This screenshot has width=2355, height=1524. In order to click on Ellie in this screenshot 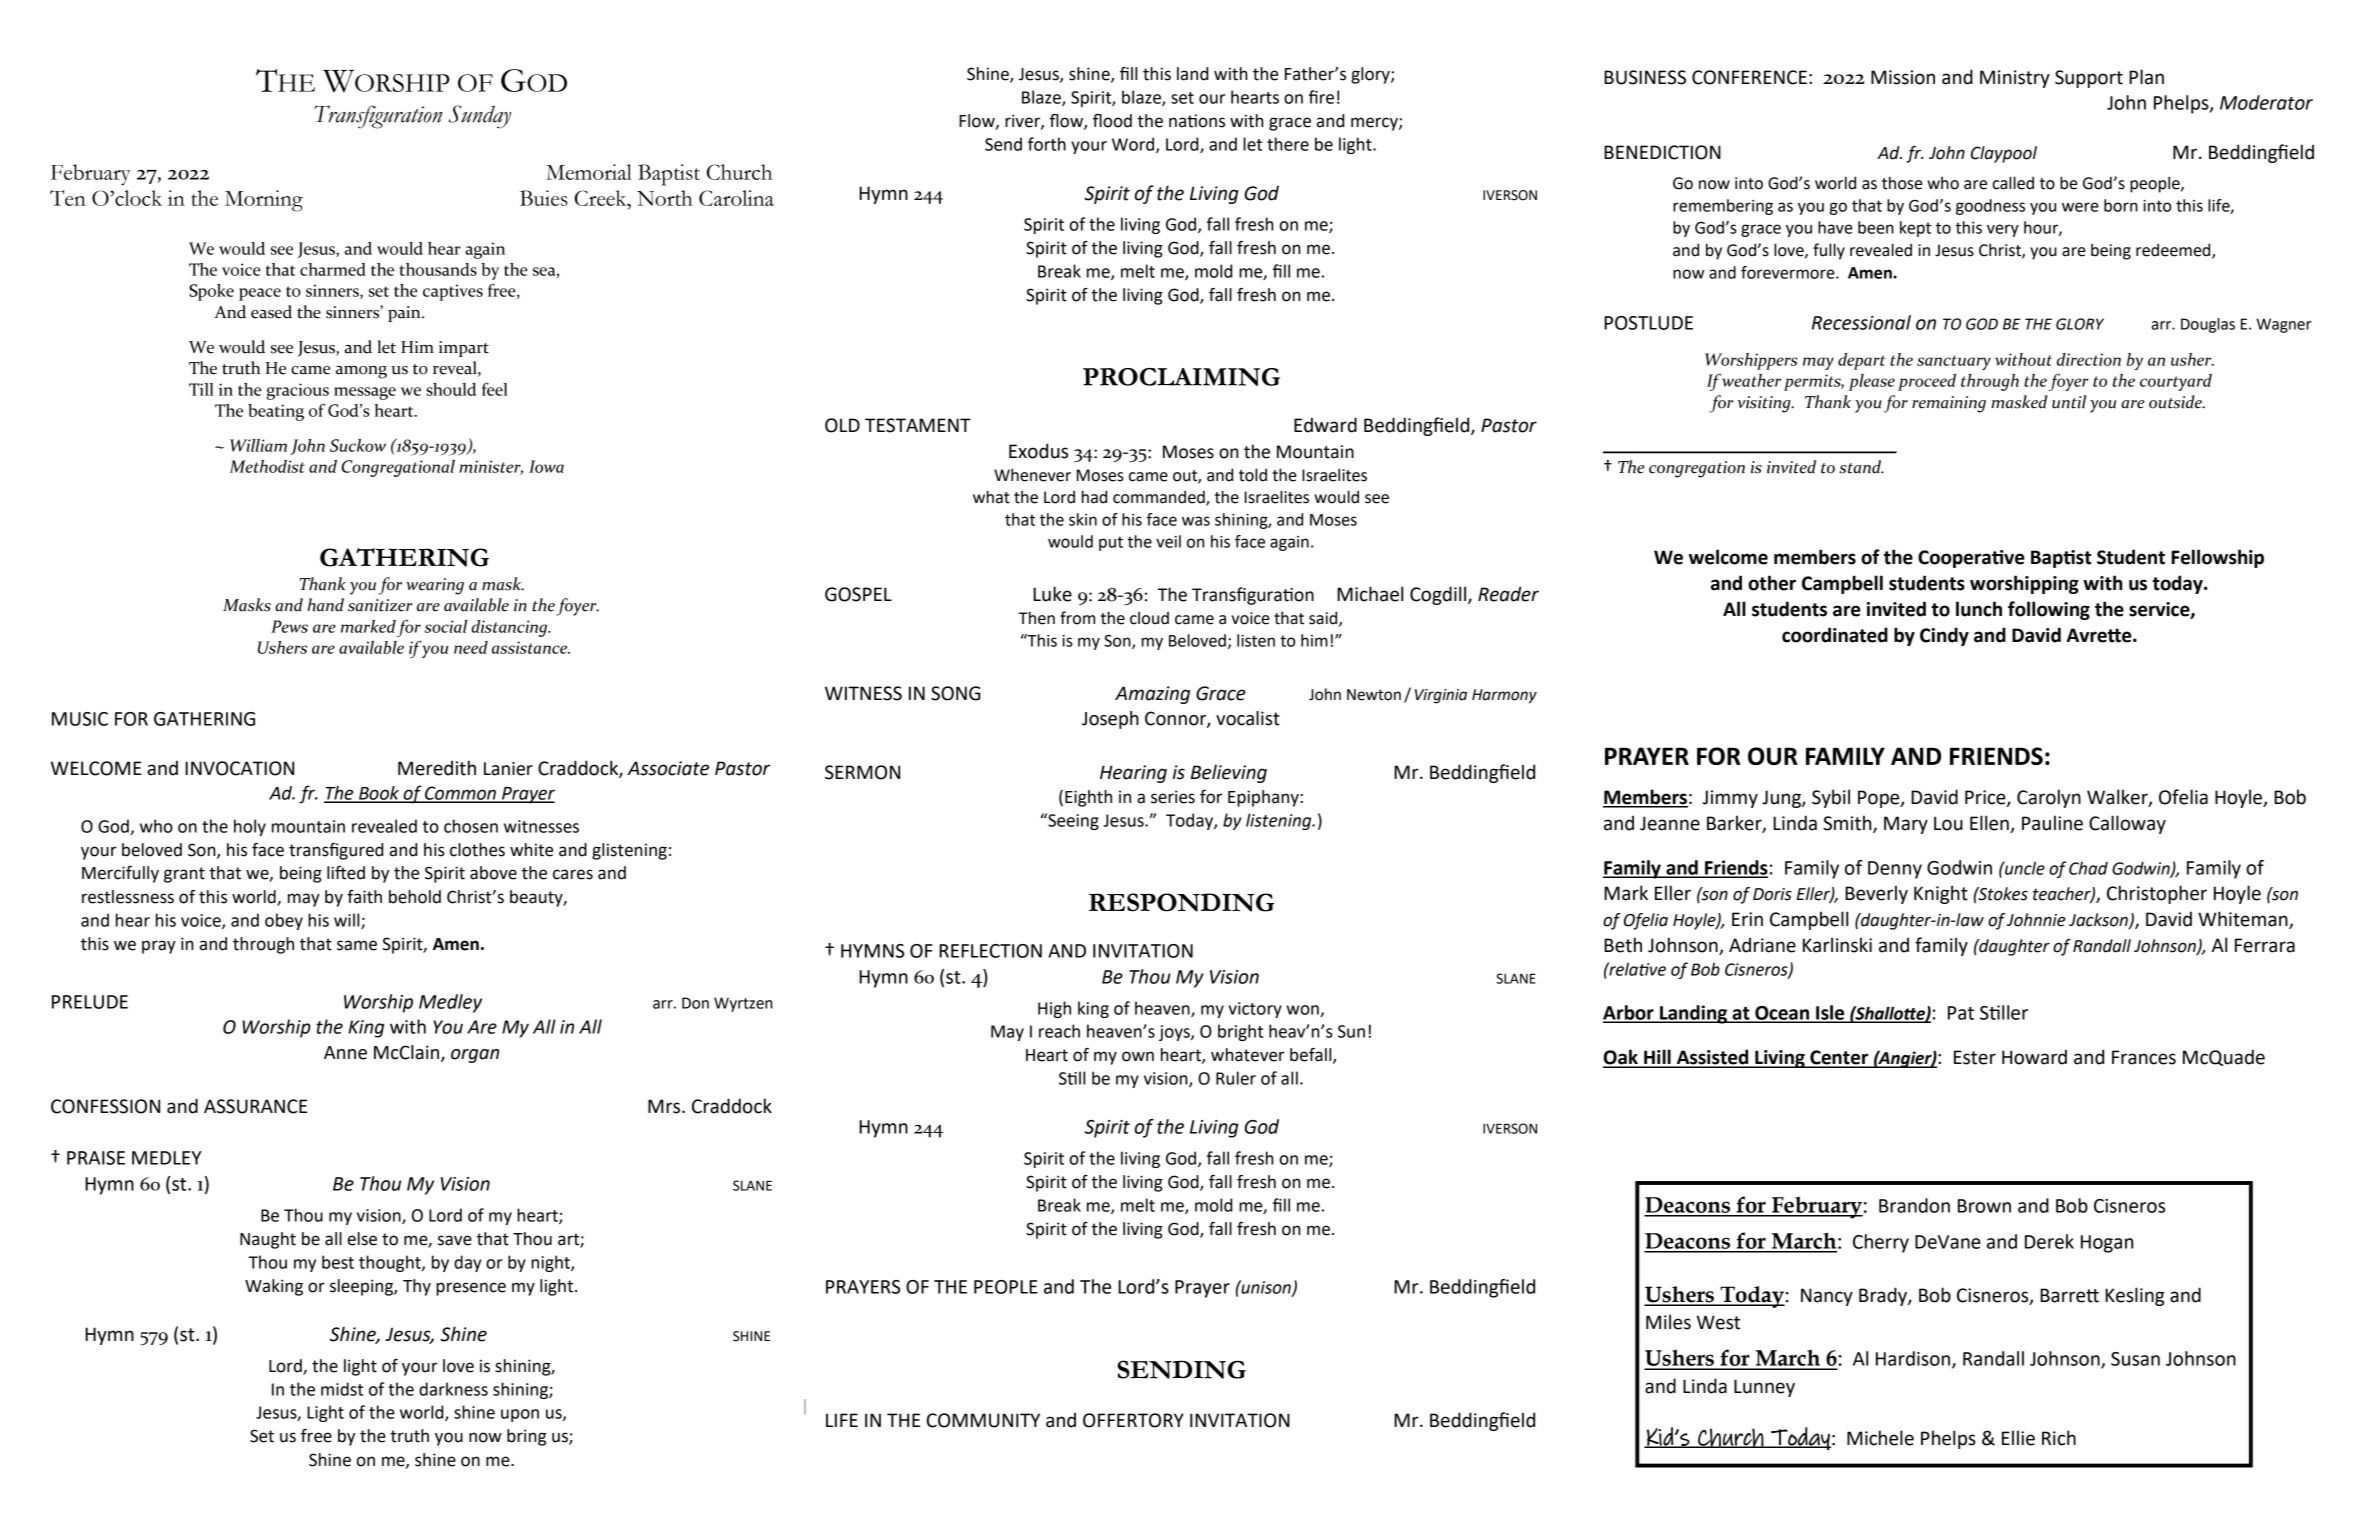, I will do `click(2018, 1438)`.
